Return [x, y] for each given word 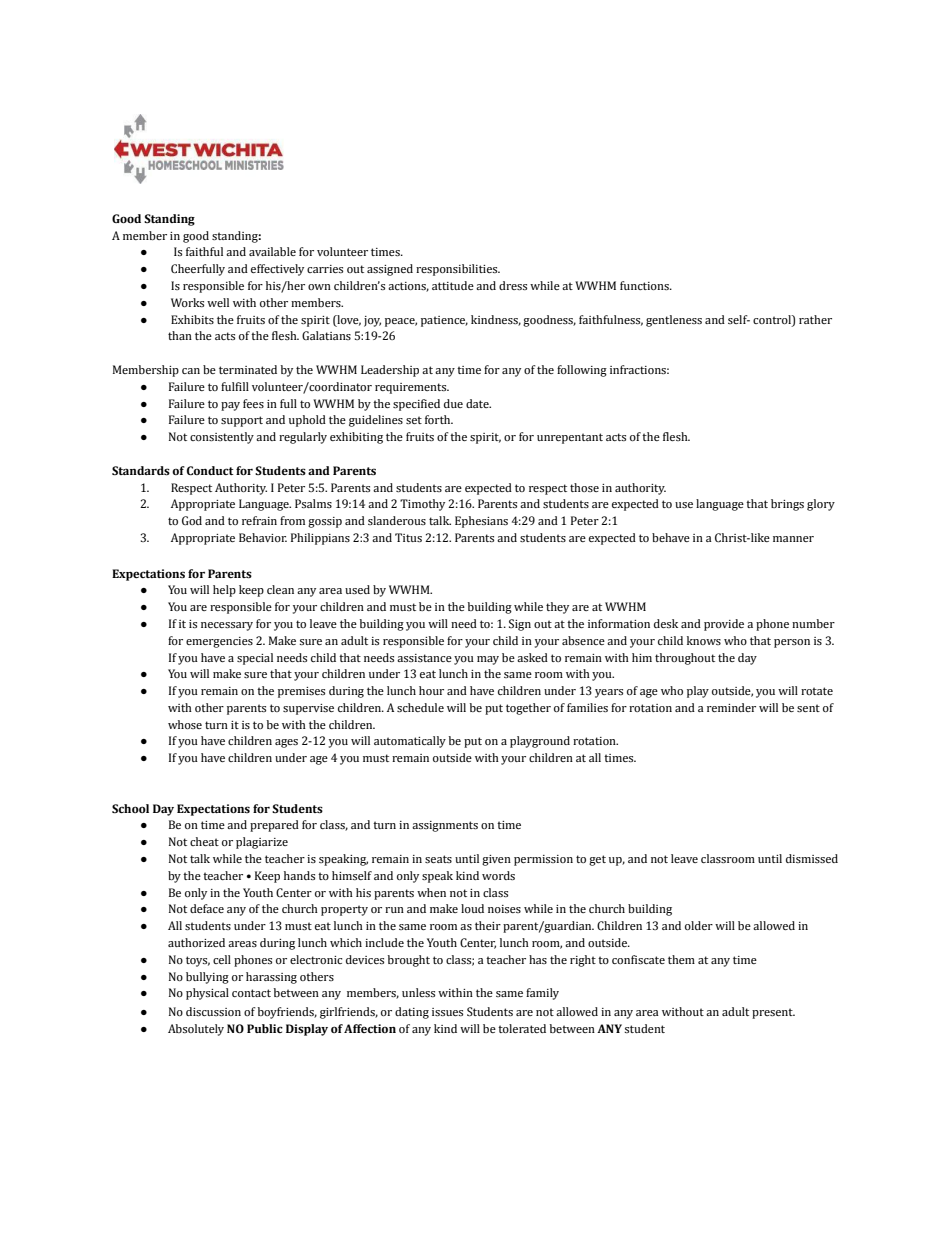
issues [447, 1012]
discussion [213, 1011]
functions [645, 285]
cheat [204, 841]
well [218, 302]
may [488, 660]
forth [439, 419]
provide [724, 625]
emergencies [219, 642]
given [496, 860]
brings [787, 505]
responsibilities [458, 270]
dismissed [812, 858]
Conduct [210, 471]
